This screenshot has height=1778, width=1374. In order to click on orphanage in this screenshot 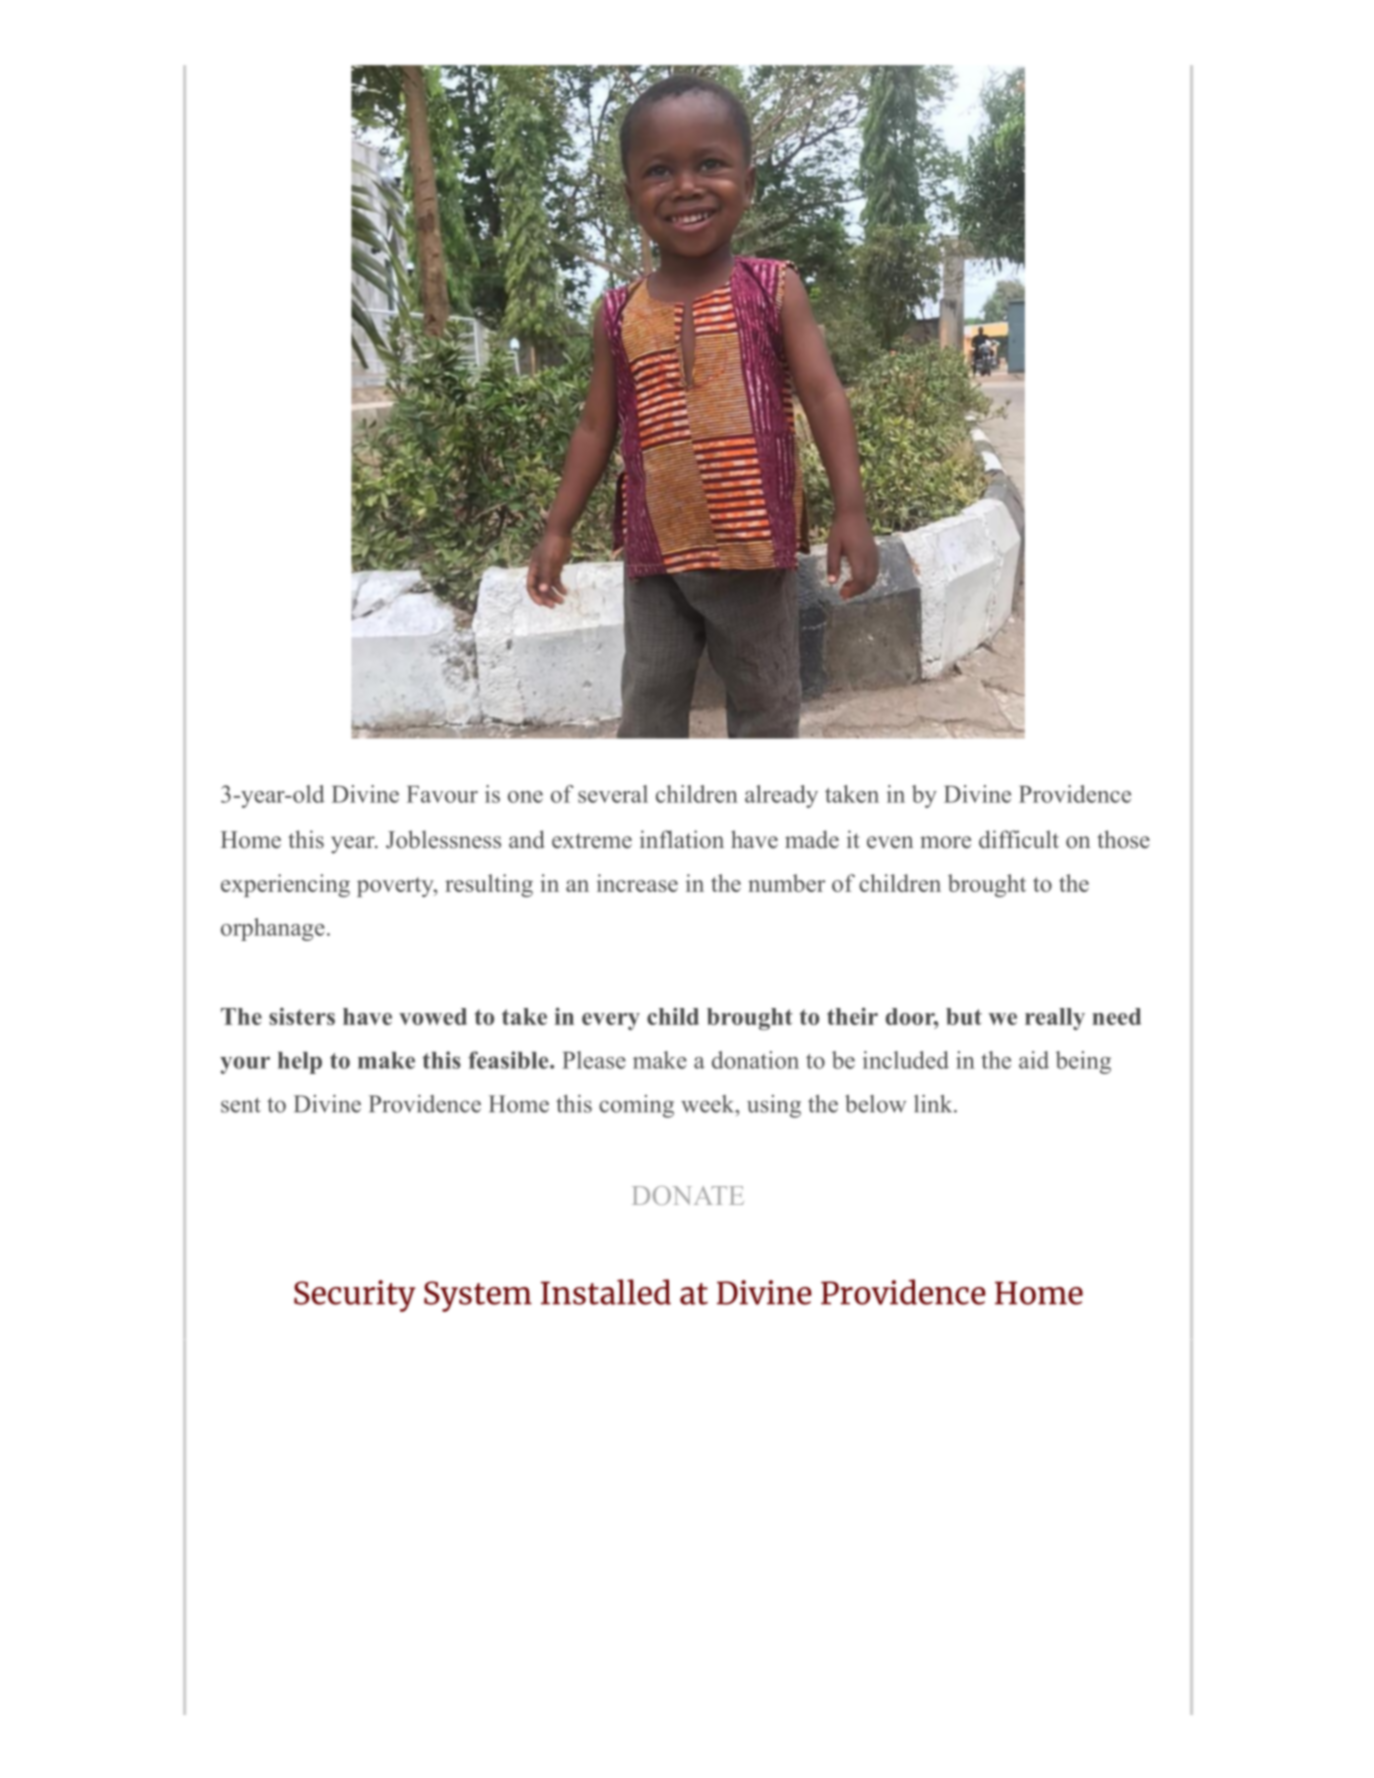, I will do `click(273, 929)`.
